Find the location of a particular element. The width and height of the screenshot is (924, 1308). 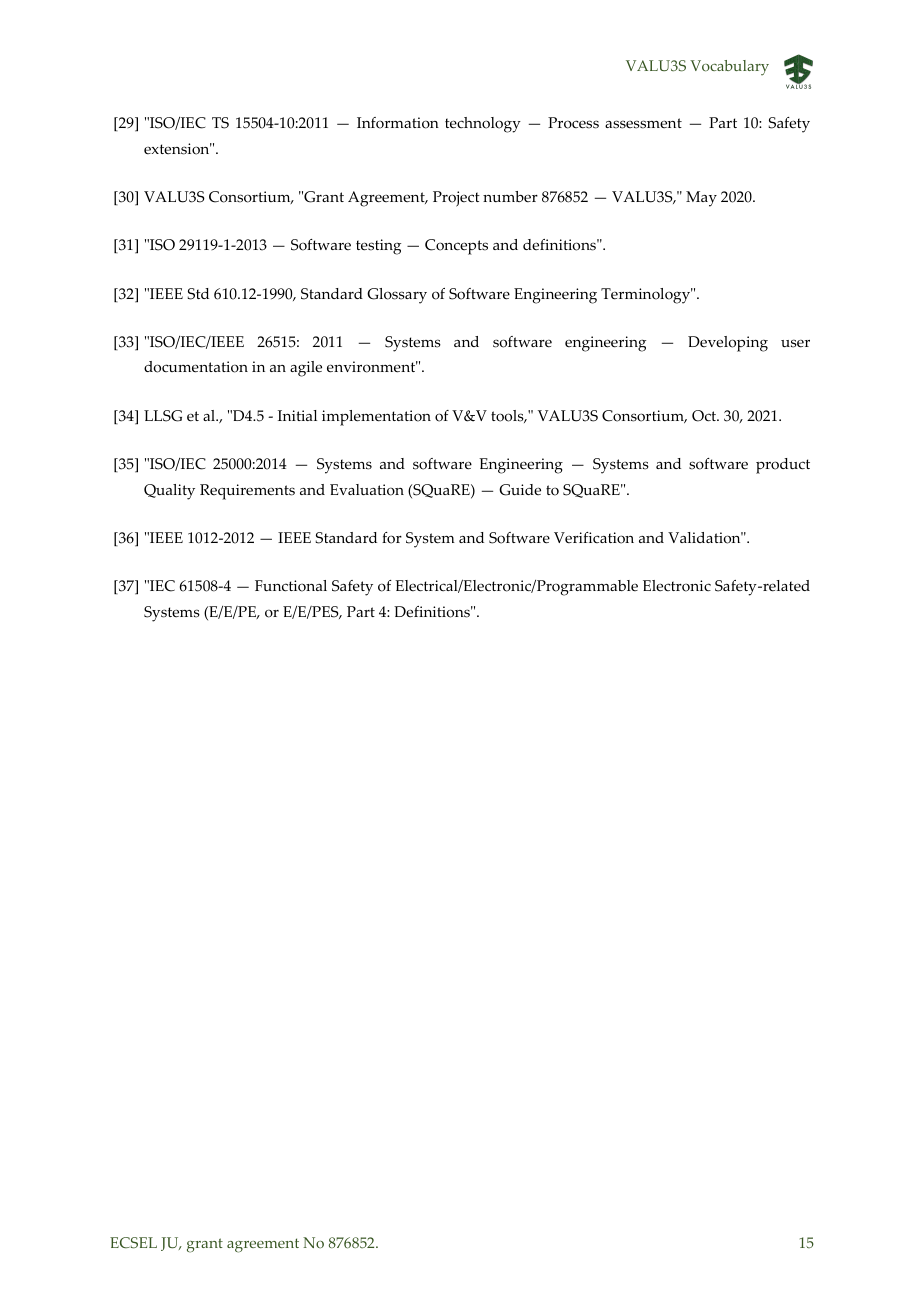

Glossary is located at coordinates (397, 296).
